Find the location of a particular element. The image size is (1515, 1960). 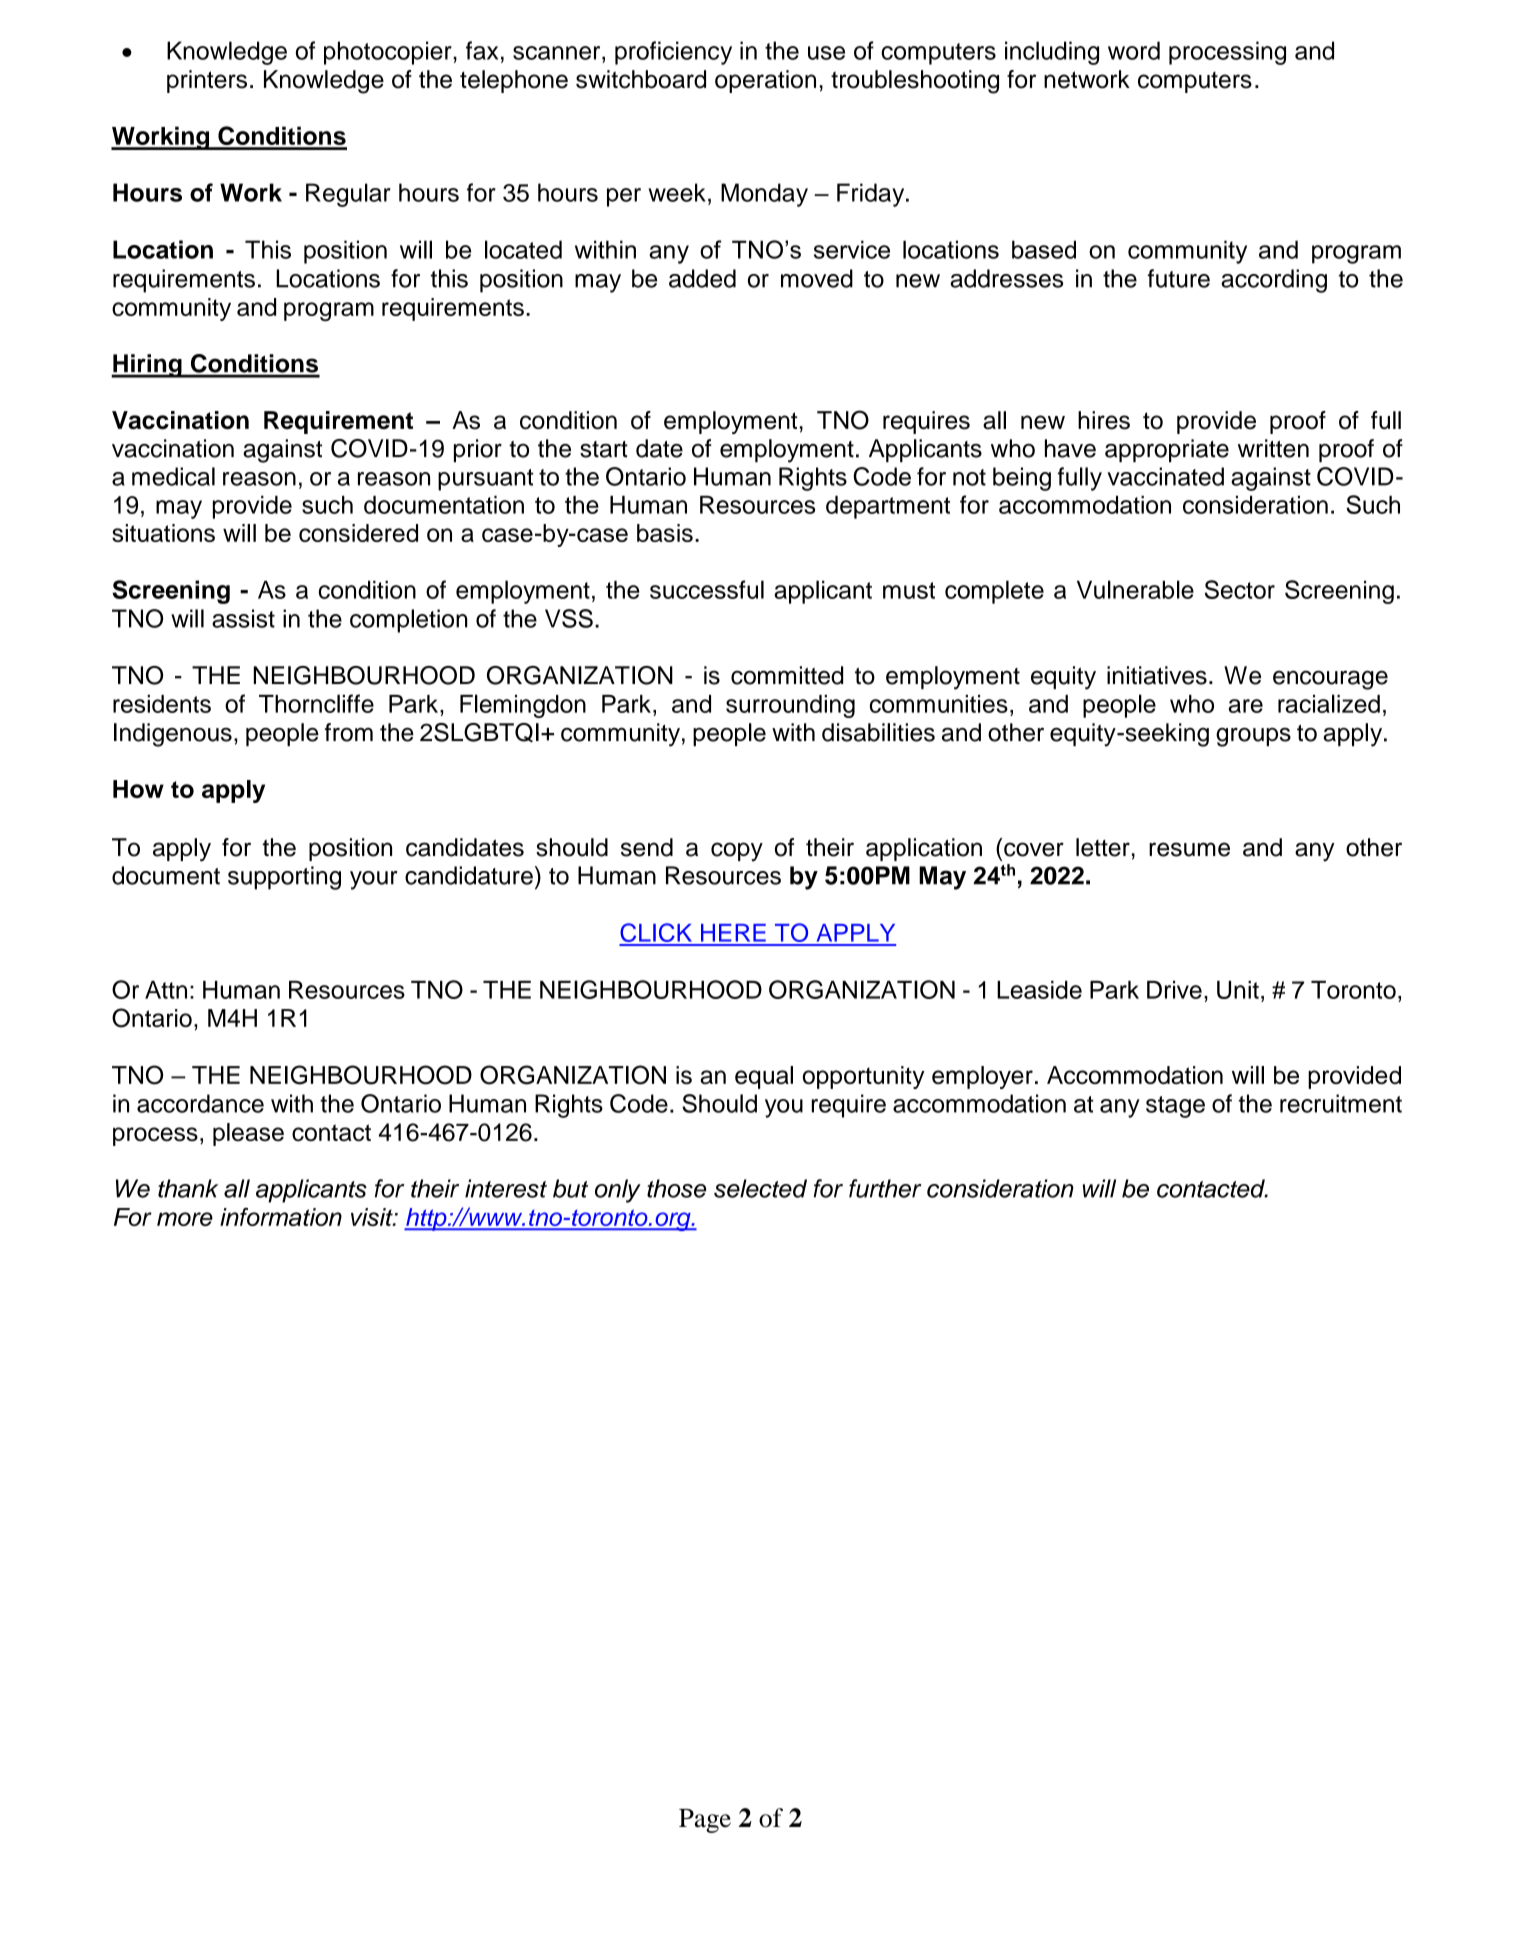

further is located at coordinates (885, 1188).
